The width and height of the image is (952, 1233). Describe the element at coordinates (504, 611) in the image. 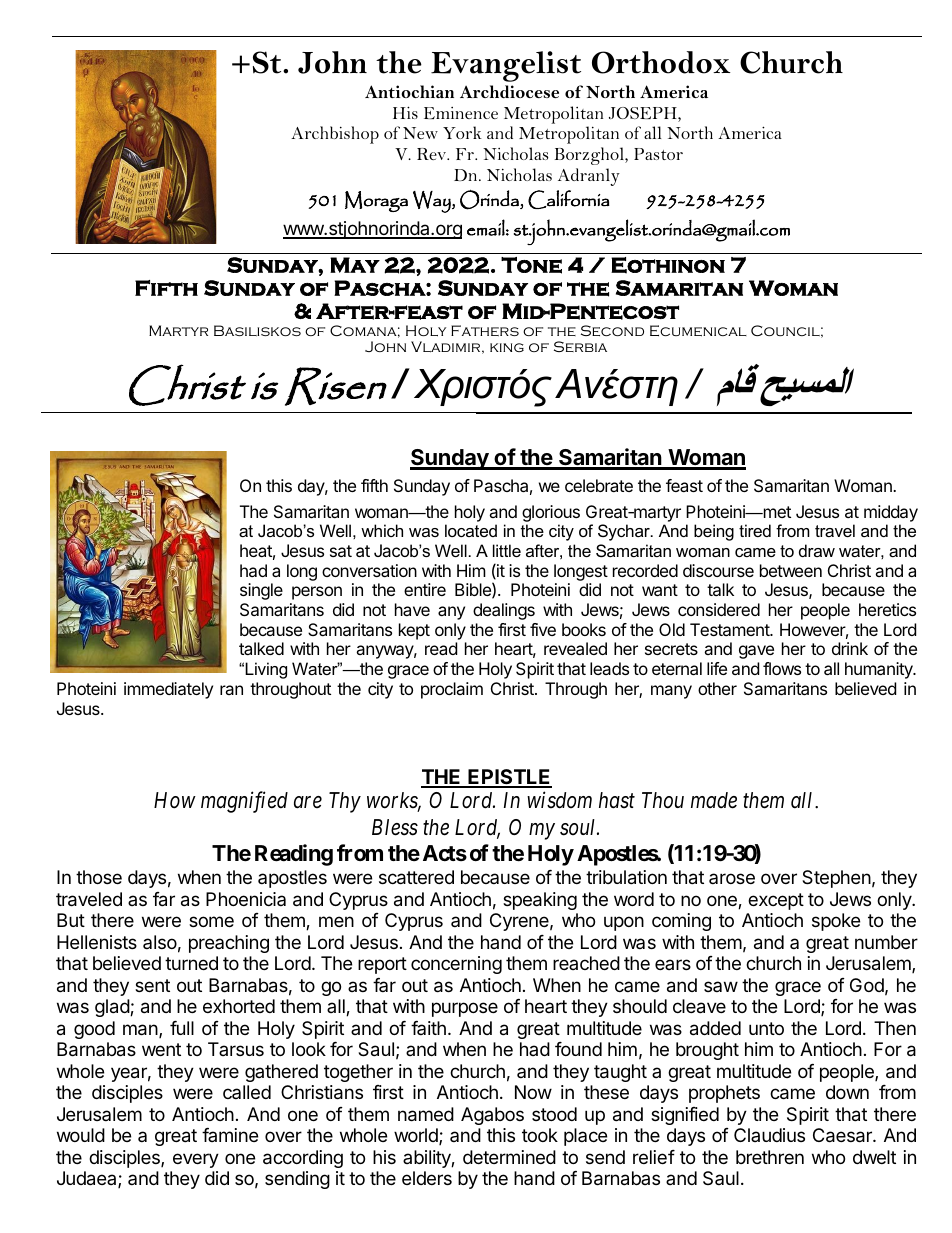

I see `dealings` at that location.
